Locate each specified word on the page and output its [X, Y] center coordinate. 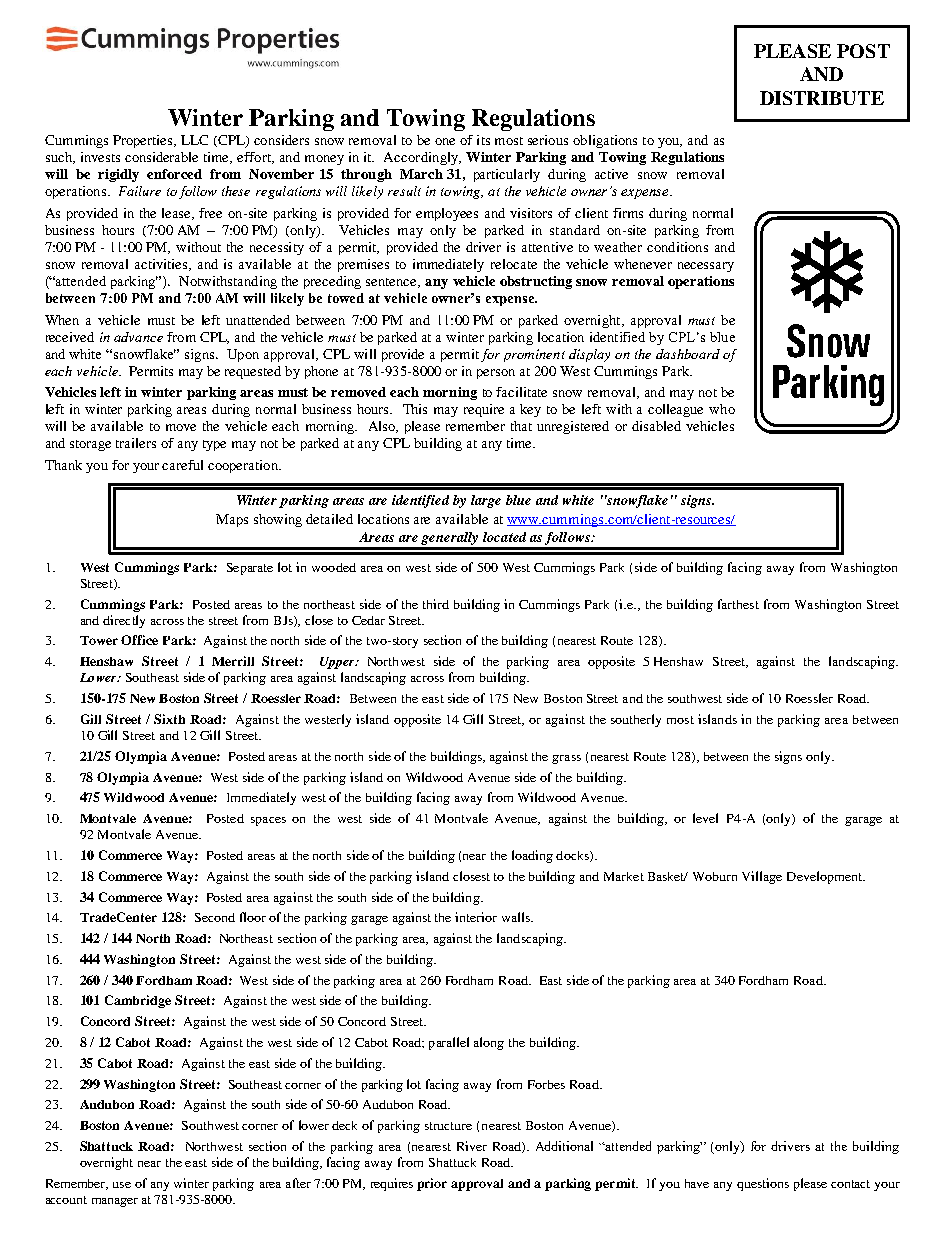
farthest [738, 604]
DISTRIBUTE [822, 98]
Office [139, 640]
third [436, 604]
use [122, 1185]
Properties [144, 141]
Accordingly [422, 158]
